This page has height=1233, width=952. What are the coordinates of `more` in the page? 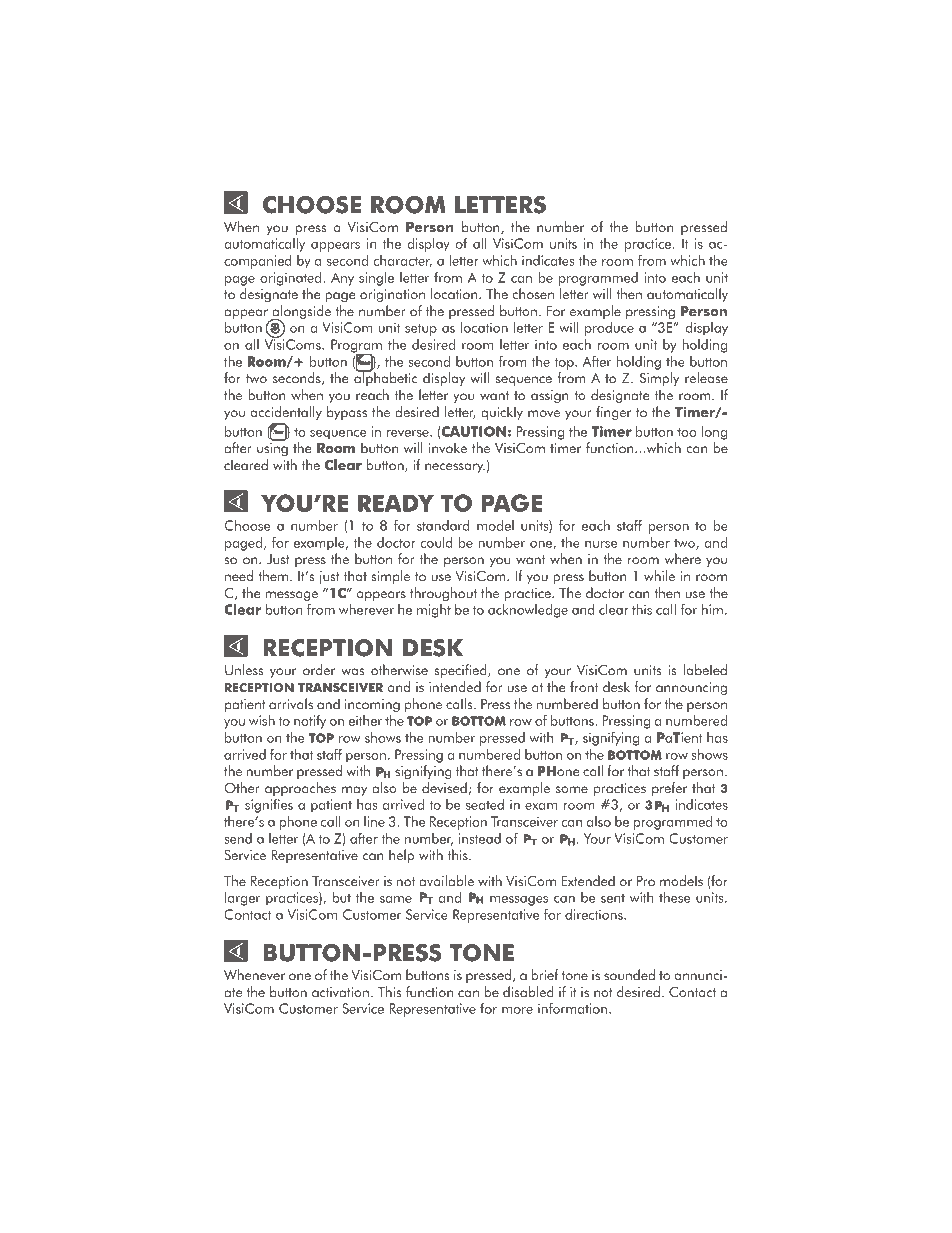 It's located at (517, 1010).
